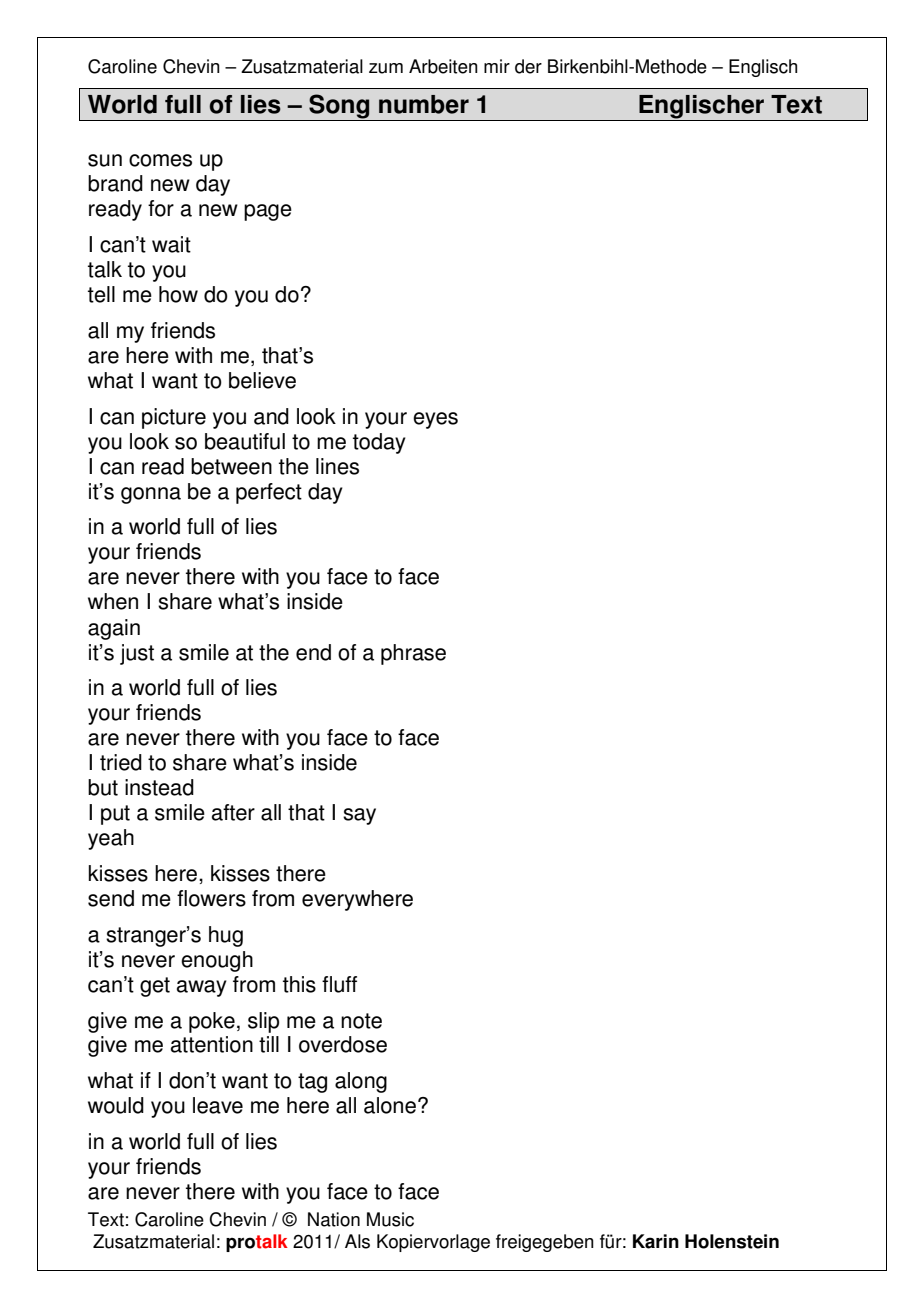 The height and width of the page is (1308, 924). I want to click on how, so click(178, 294).
